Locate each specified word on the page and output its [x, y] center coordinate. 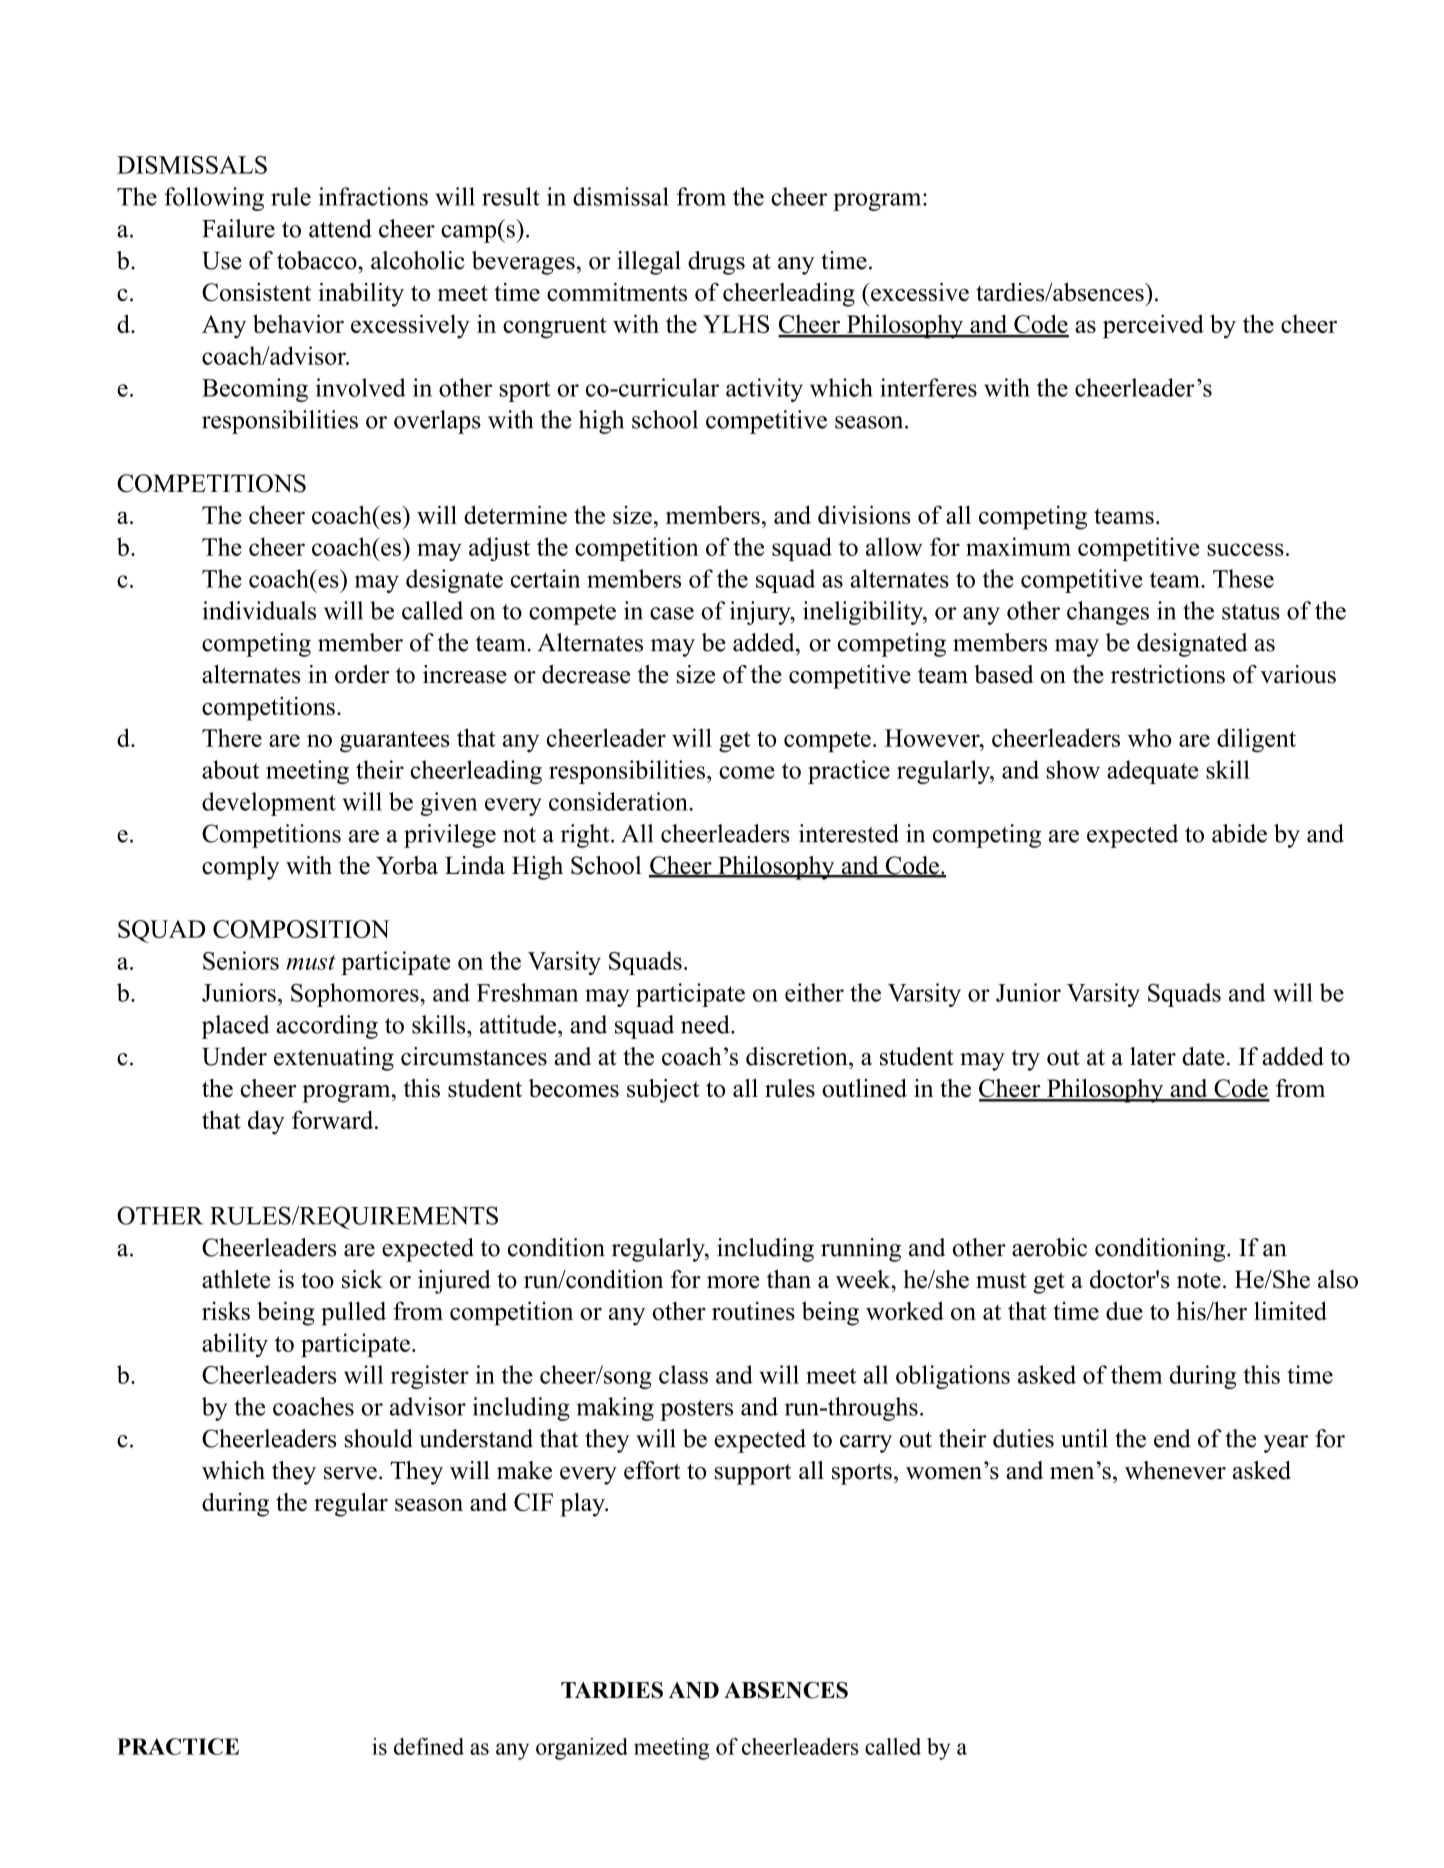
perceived [1153, 326]
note [1199, 1280]
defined [429, 1746]
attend [340, 228]
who [1149, 737]
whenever [1175, 1470]
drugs [716, 263]
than [789, 1279]
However [933, 738]
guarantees [395, 742]
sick [362, 1279]
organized [582, 1749]
